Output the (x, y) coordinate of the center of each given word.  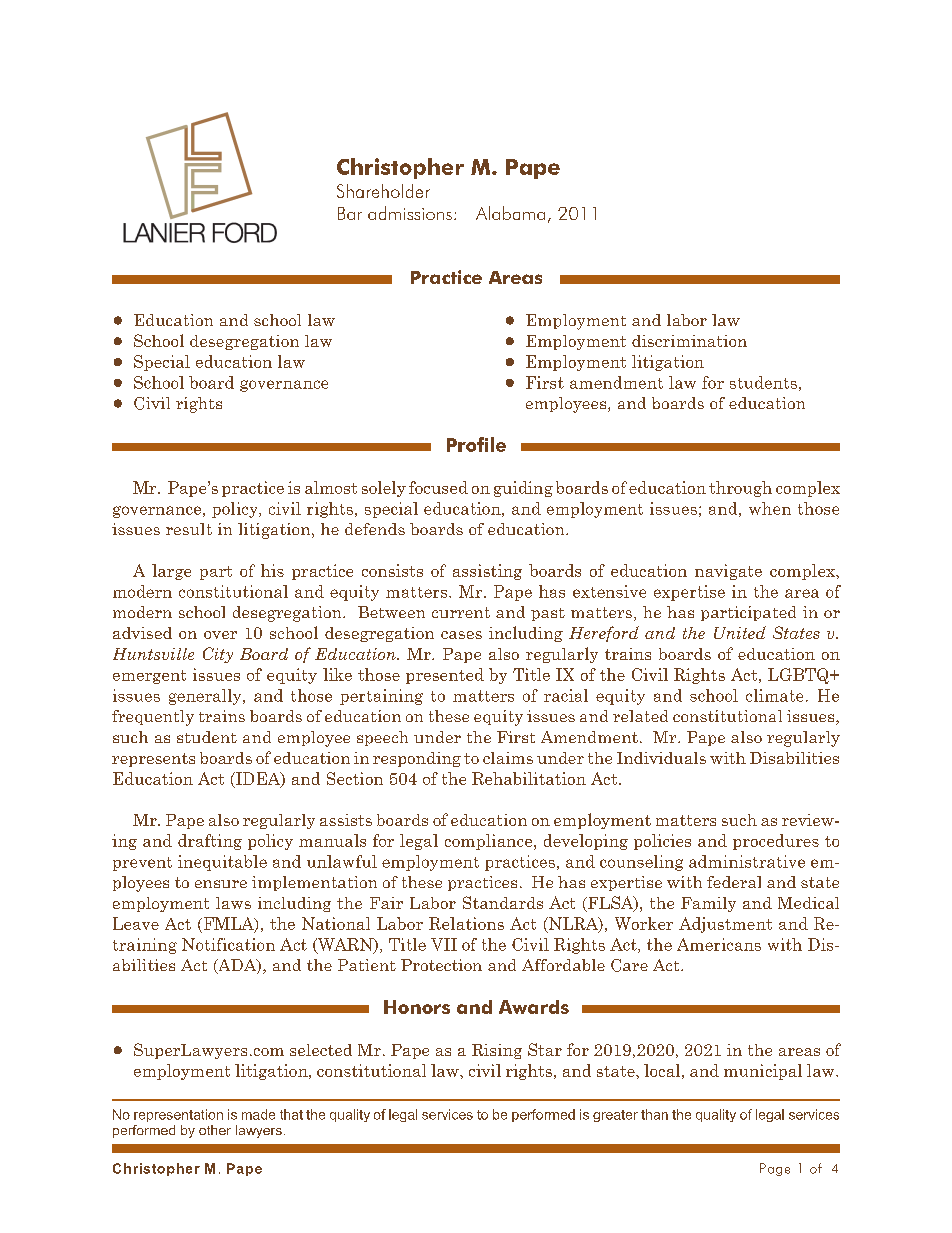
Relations (466, 923)
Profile (476, 444)
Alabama (510, 213)
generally (206, 697)
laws (233, 903)
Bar (350, 213)
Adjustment (725, 925)
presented (445, 676)
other (215, 1130)
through (740, 489)
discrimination (689, 341)
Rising (497, 1051)
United (740, 632)
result (189, 529)
